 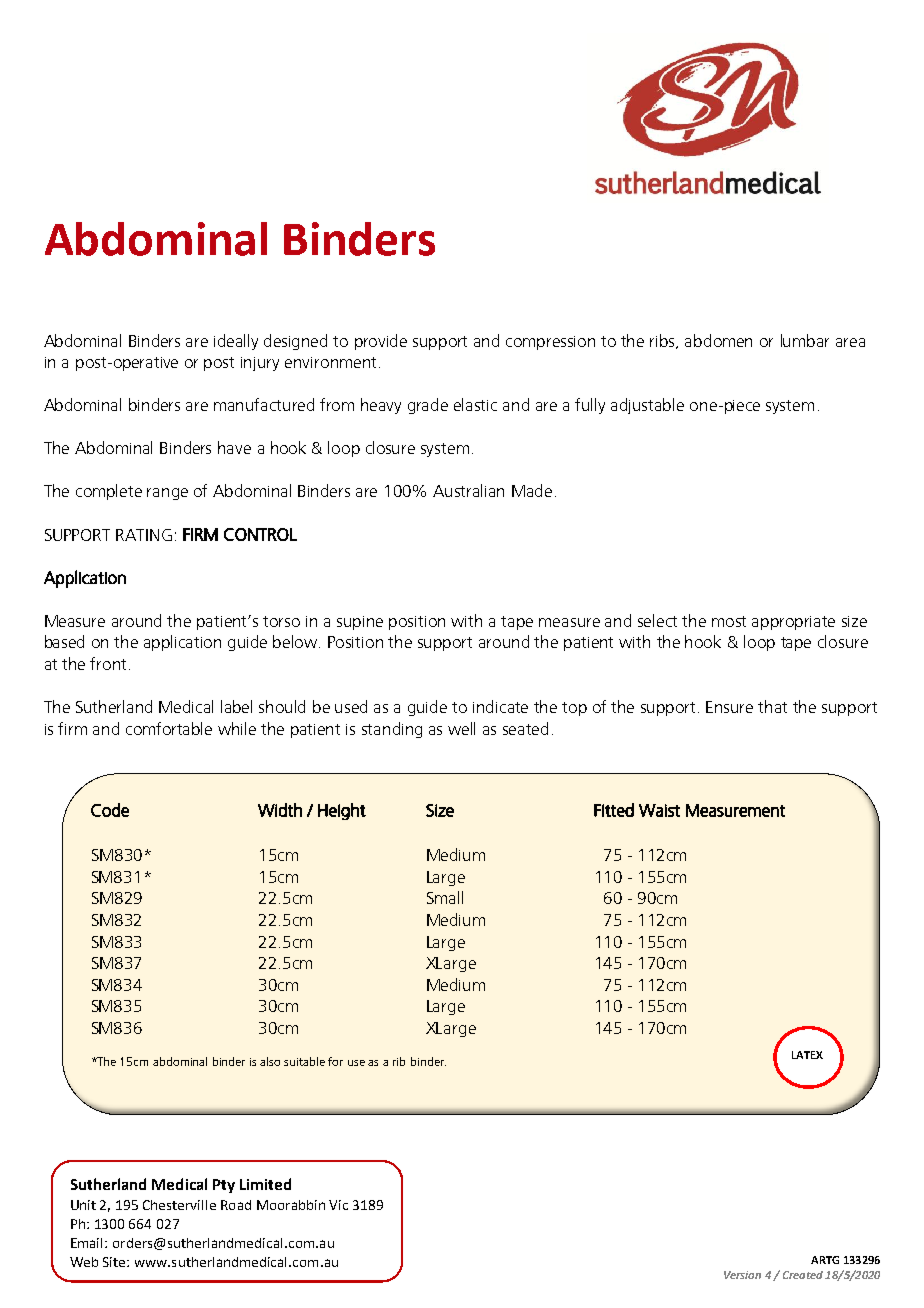 What do you see at coordinates (338, 1205) in the document?
I see `Vic` at bounding box center [338, 1205].
